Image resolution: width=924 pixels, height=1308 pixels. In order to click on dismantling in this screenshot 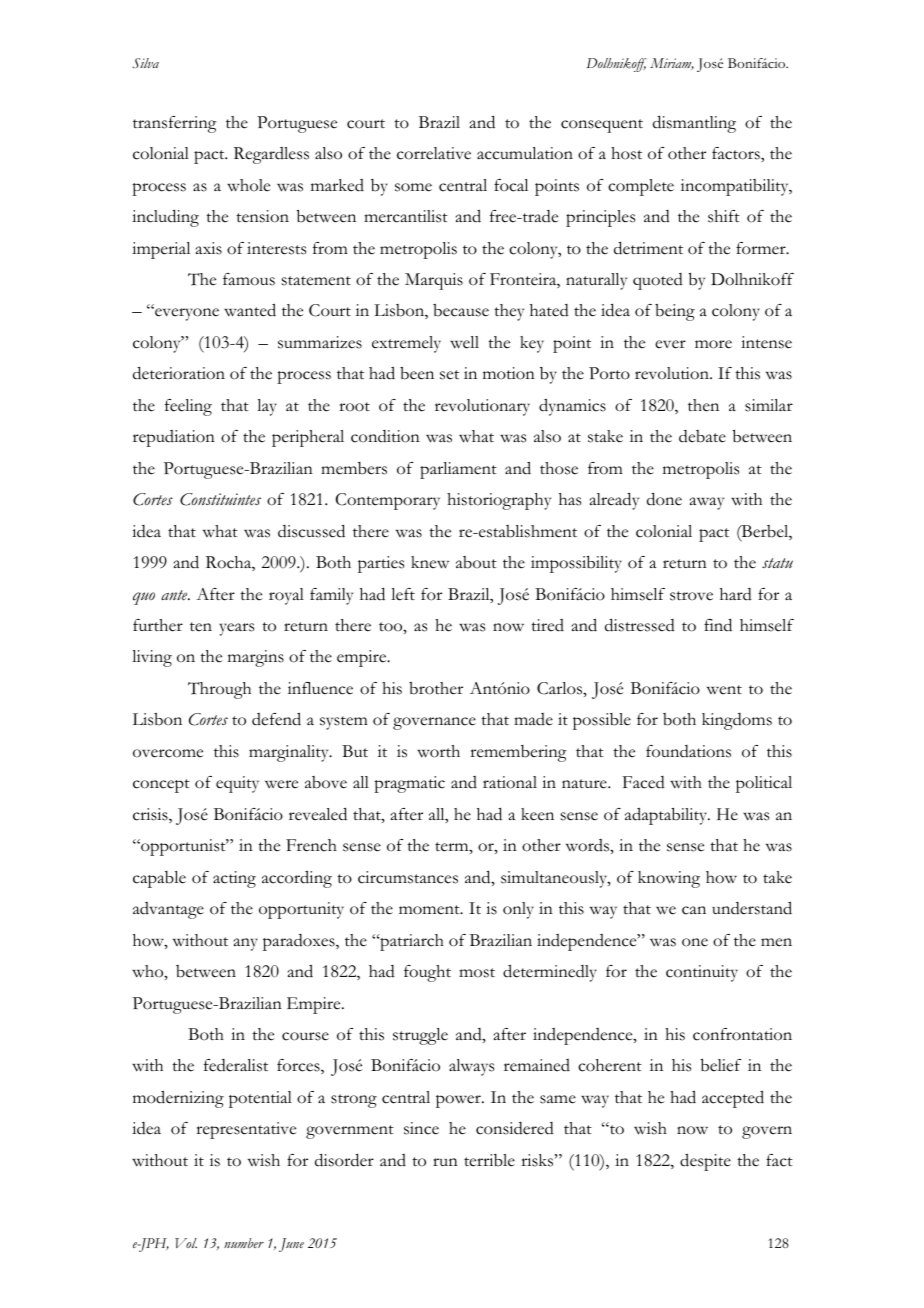, I will do `click(694, 124)`.
